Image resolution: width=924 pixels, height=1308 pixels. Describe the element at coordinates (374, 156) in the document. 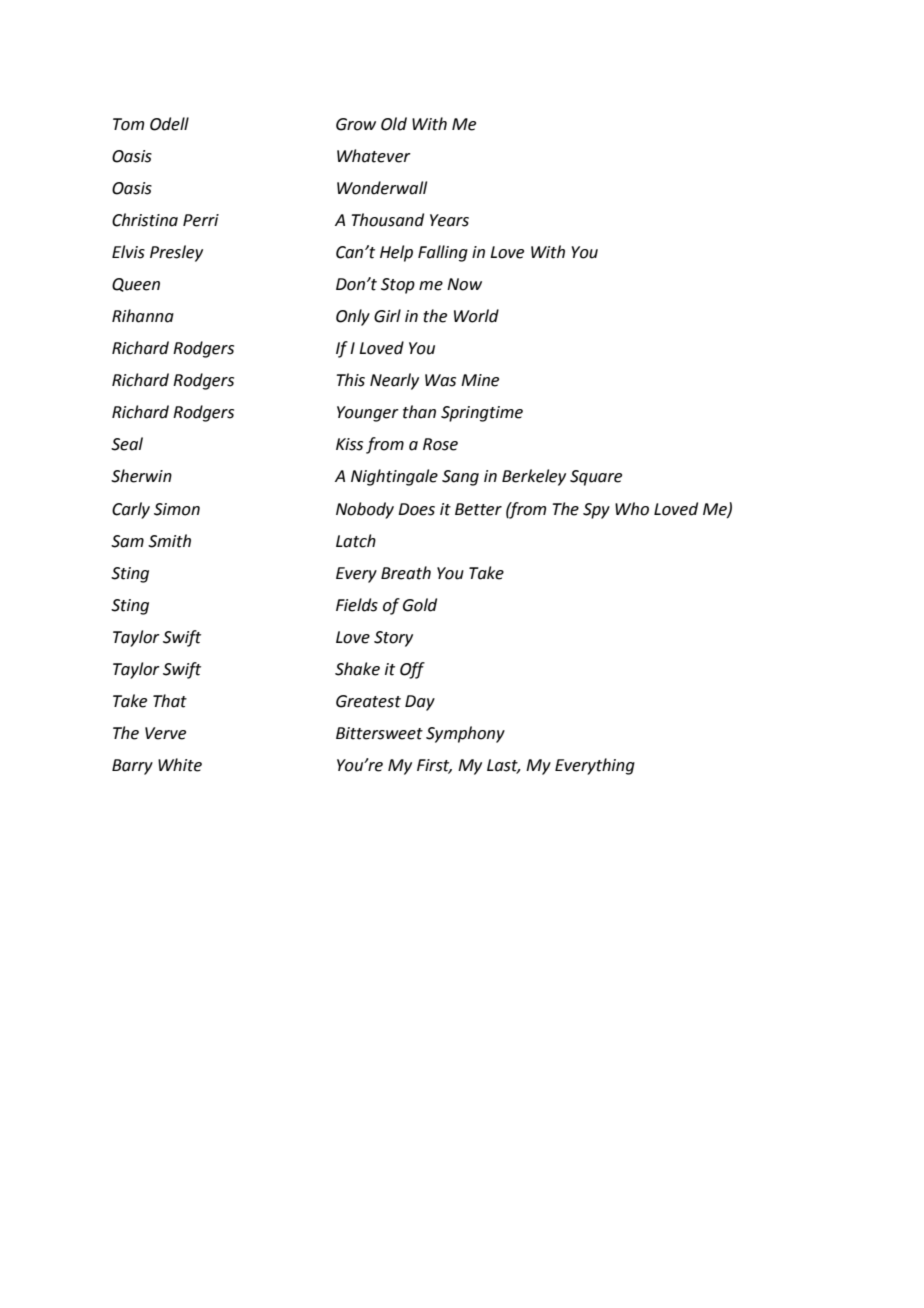

I see `Whatever` at that location.
